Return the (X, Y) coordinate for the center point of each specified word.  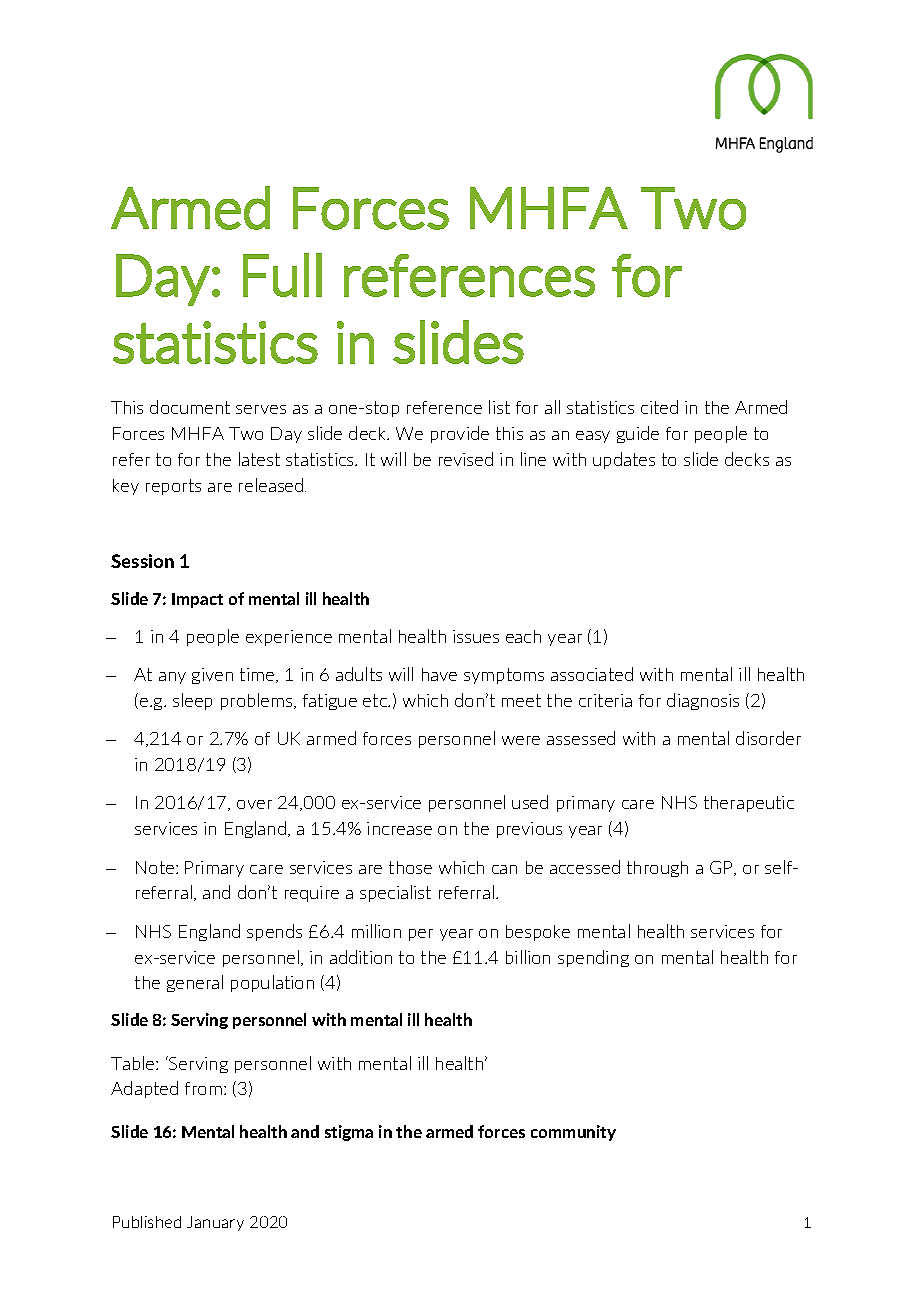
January (215, 1223)
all (552, 407)
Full (282, 275)
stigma (349, 1133)
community (573, 1133)
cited (659, 407)
